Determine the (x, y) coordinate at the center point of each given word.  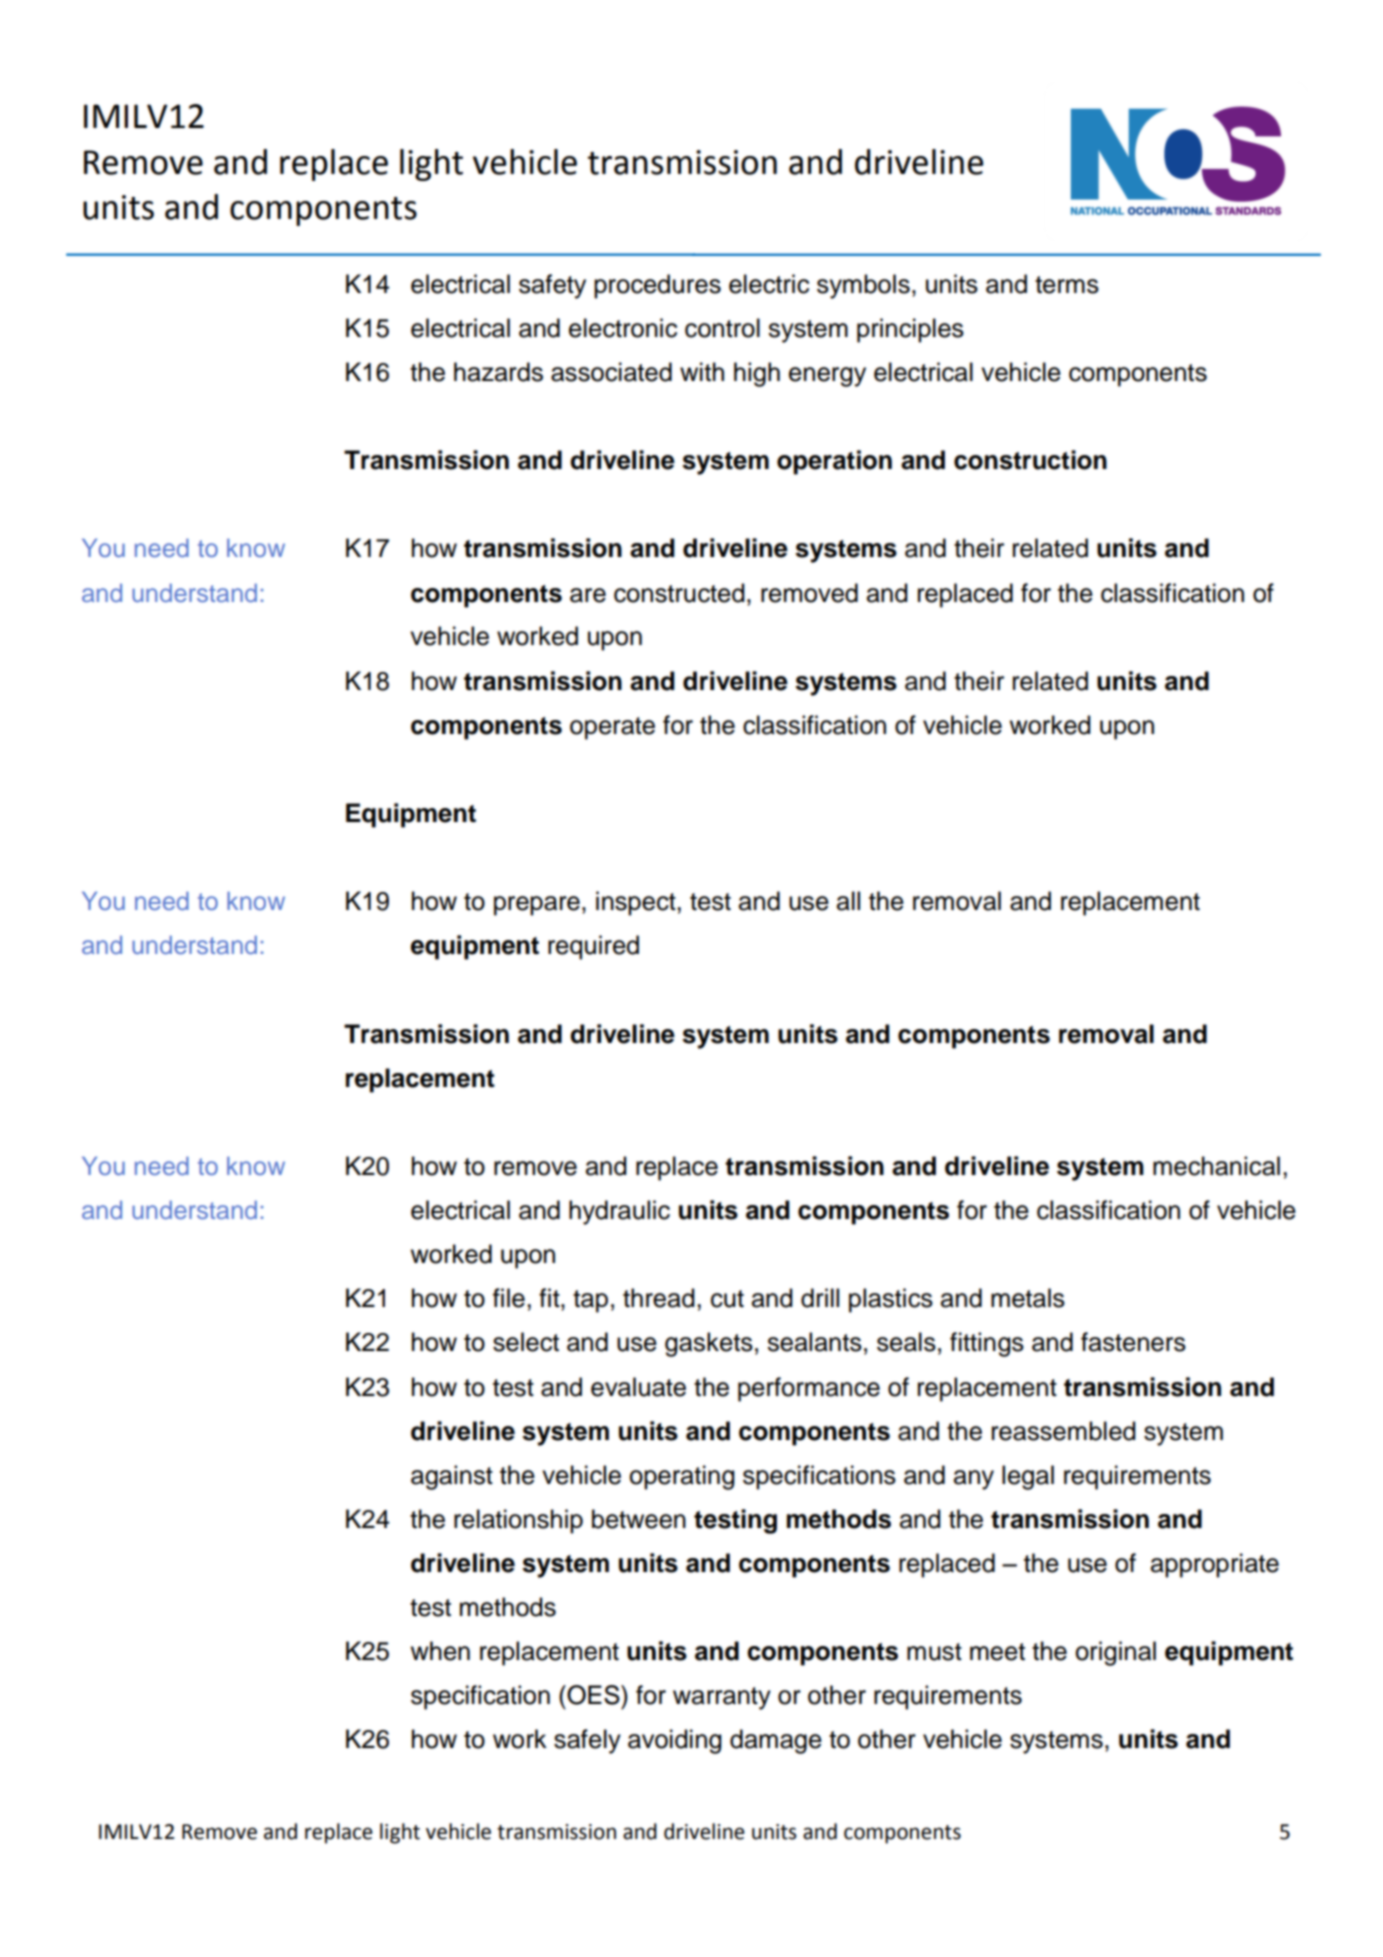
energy (827, 377)
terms (1067, 285)
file (509, 1298)
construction (1030, 460)
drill (820, 1298)
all (848, 901)
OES (593, 1695)
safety (552, 286)
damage (776, 1741)
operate (612, 728)
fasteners (1133, 1342)
